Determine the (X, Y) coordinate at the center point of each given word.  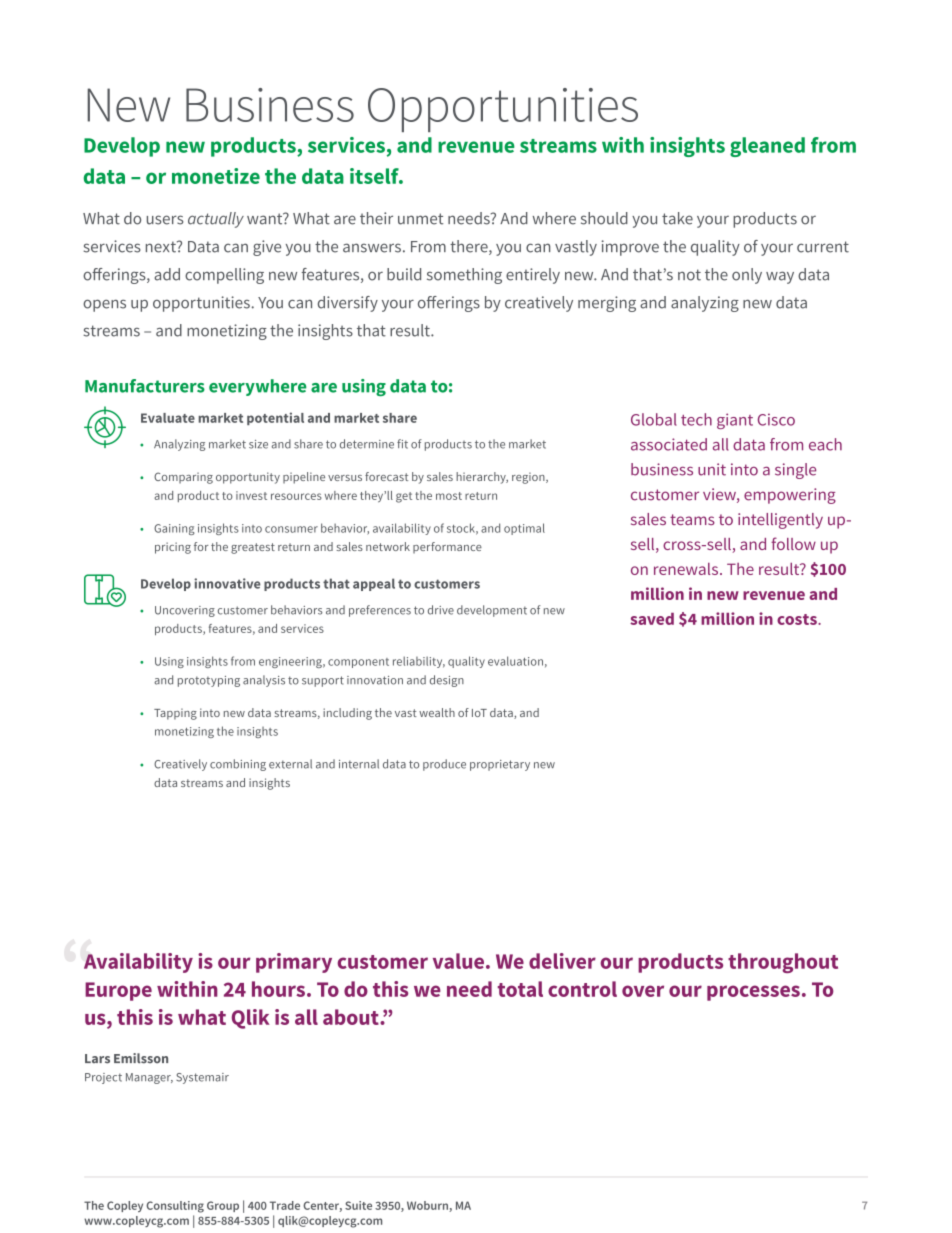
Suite (358, 1205)
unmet (420, 219)
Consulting (175, 1207)
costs (798, 619)
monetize (216, 176)
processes (753, 993)
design (447, 681)
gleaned (767, 147)
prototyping (209, 681)
